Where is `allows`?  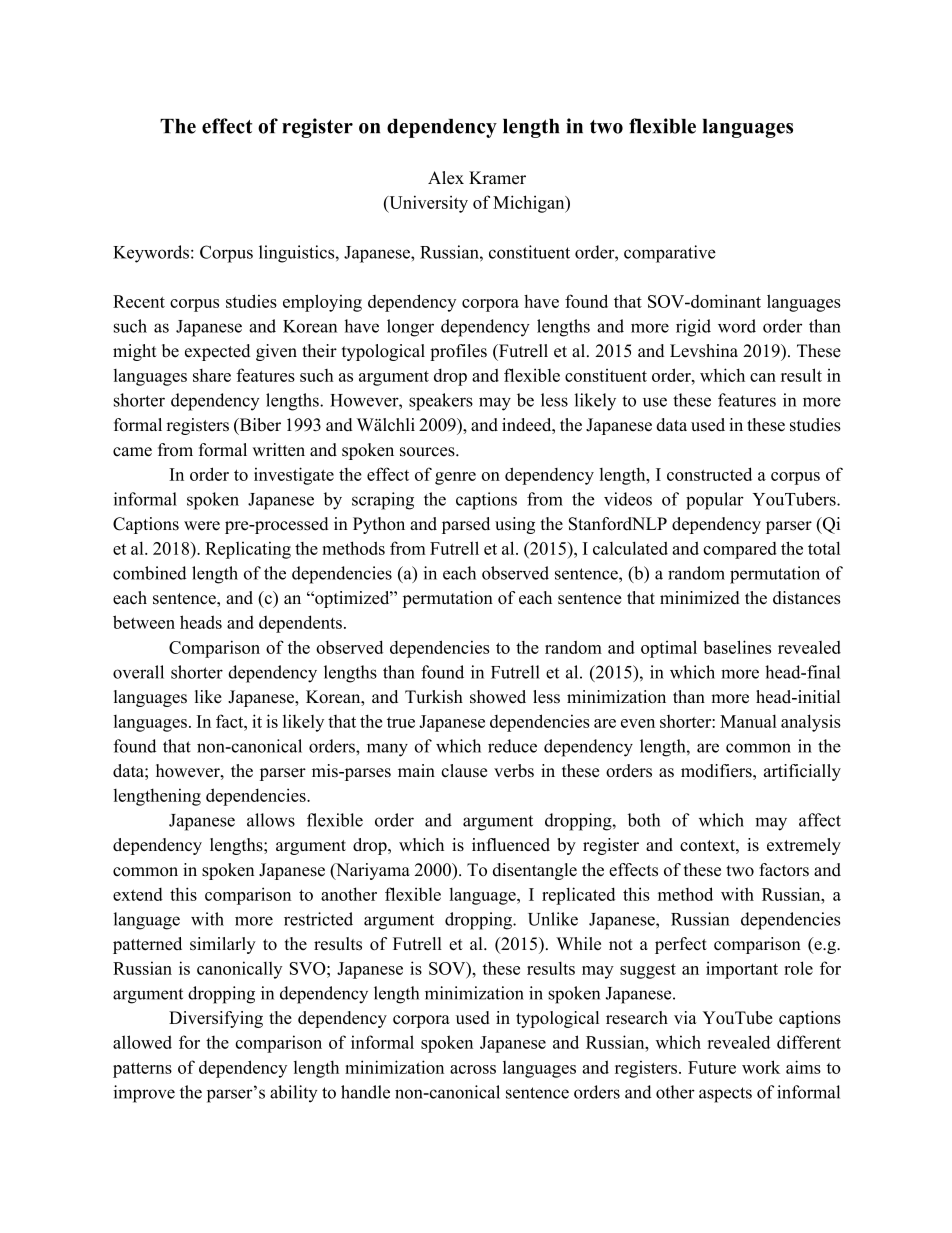 allows is located at coordinates (271, 820).
